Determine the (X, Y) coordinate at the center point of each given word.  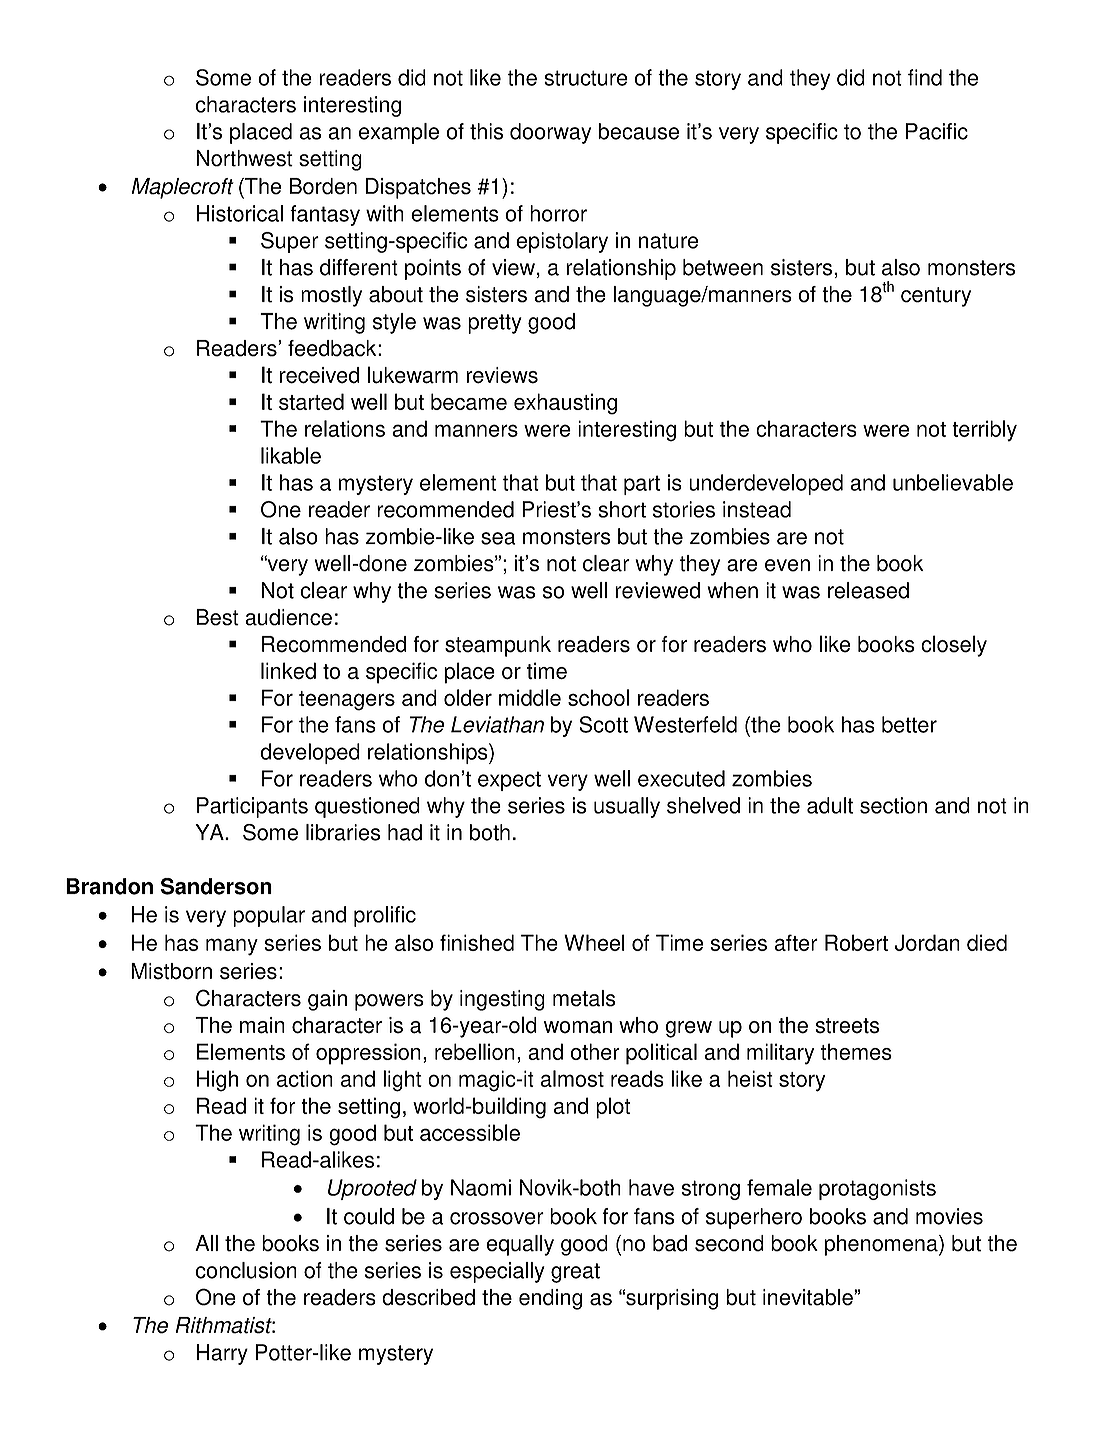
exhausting (565, 404)
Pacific (937, 131)
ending (550, 1299)
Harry (222, 1354)
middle (530, 697)
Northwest (244, 158)
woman (578, 1027)
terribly (984, 431)
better (909, 724)
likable (291, 455)
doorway (550, 133)
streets (847, 1026)
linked (288, 671)
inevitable (809, 1297)
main (262, 1025)
